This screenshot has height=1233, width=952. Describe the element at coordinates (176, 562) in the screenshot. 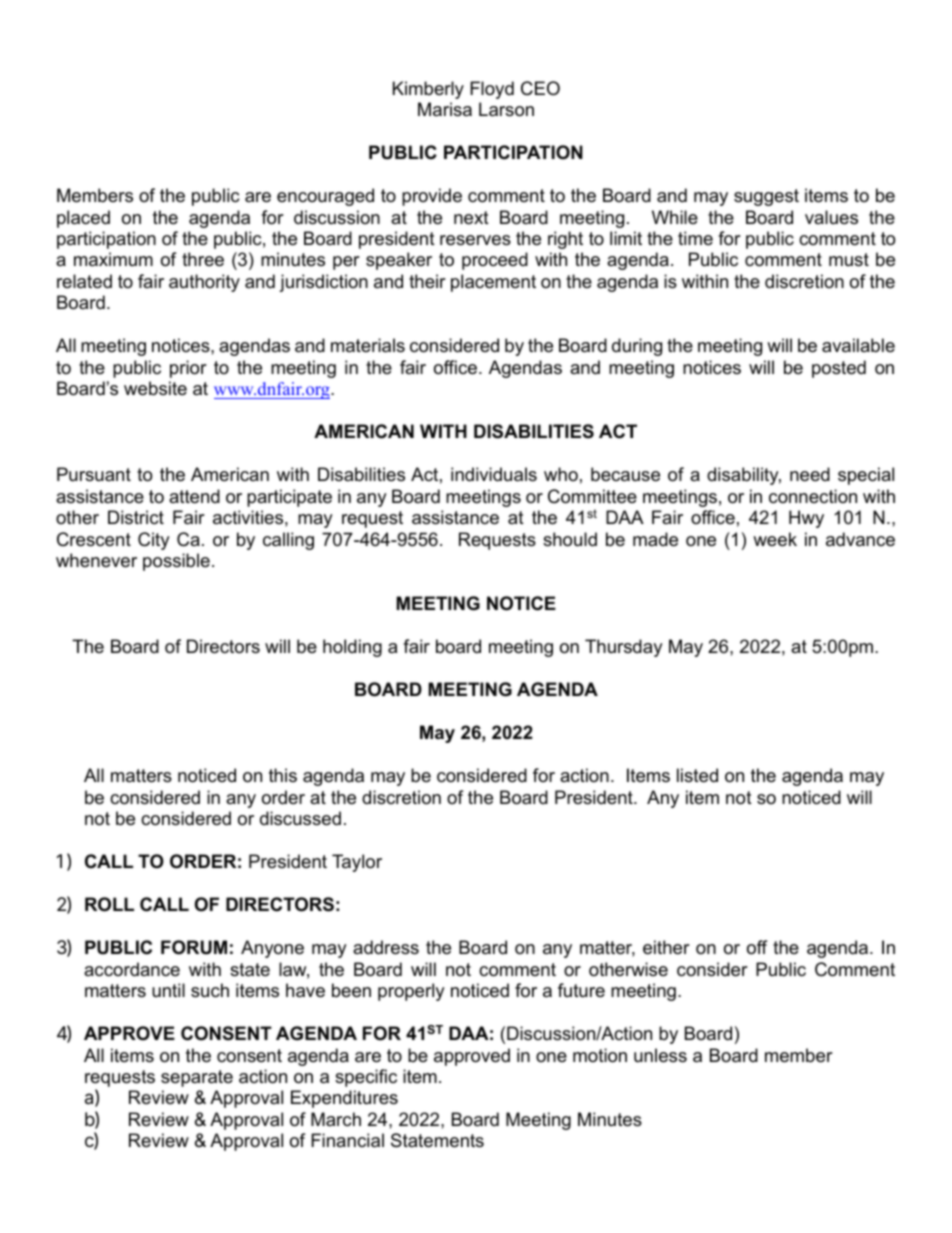

I see `possible` at that location.
